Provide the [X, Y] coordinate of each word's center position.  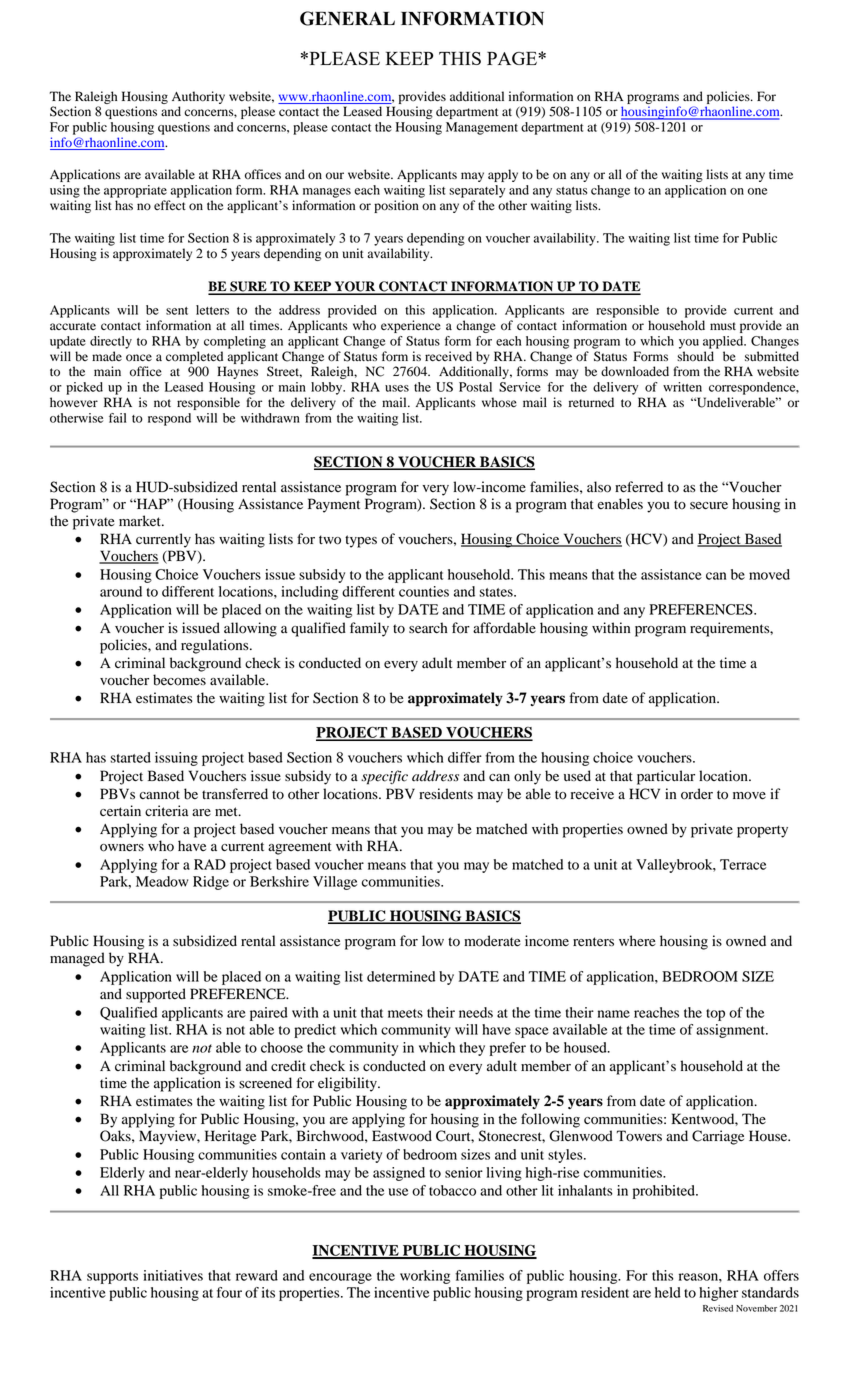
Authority [198, 97]
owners [122, 848]
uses [397, 388]
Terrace [743, 864]
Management [482, 128]
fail [117, 418]
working [425, 1277]
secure [709, 506]
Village [335, 883]
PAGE [513, 58]
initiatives [173, 1275]
